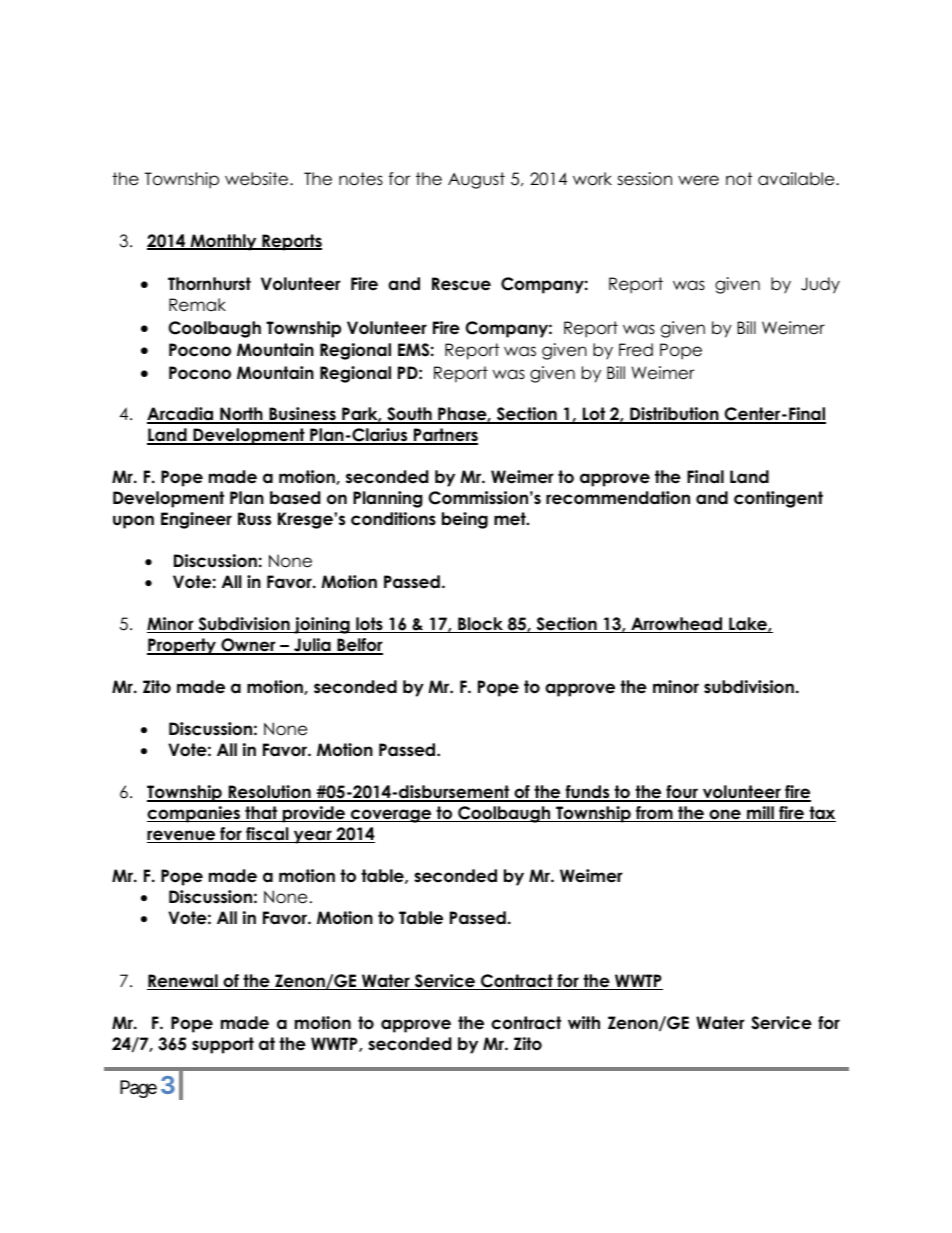  What do you see at coordinates (258, 179) in the screenshot?
I see `website` at bounding box center [258, 179].
